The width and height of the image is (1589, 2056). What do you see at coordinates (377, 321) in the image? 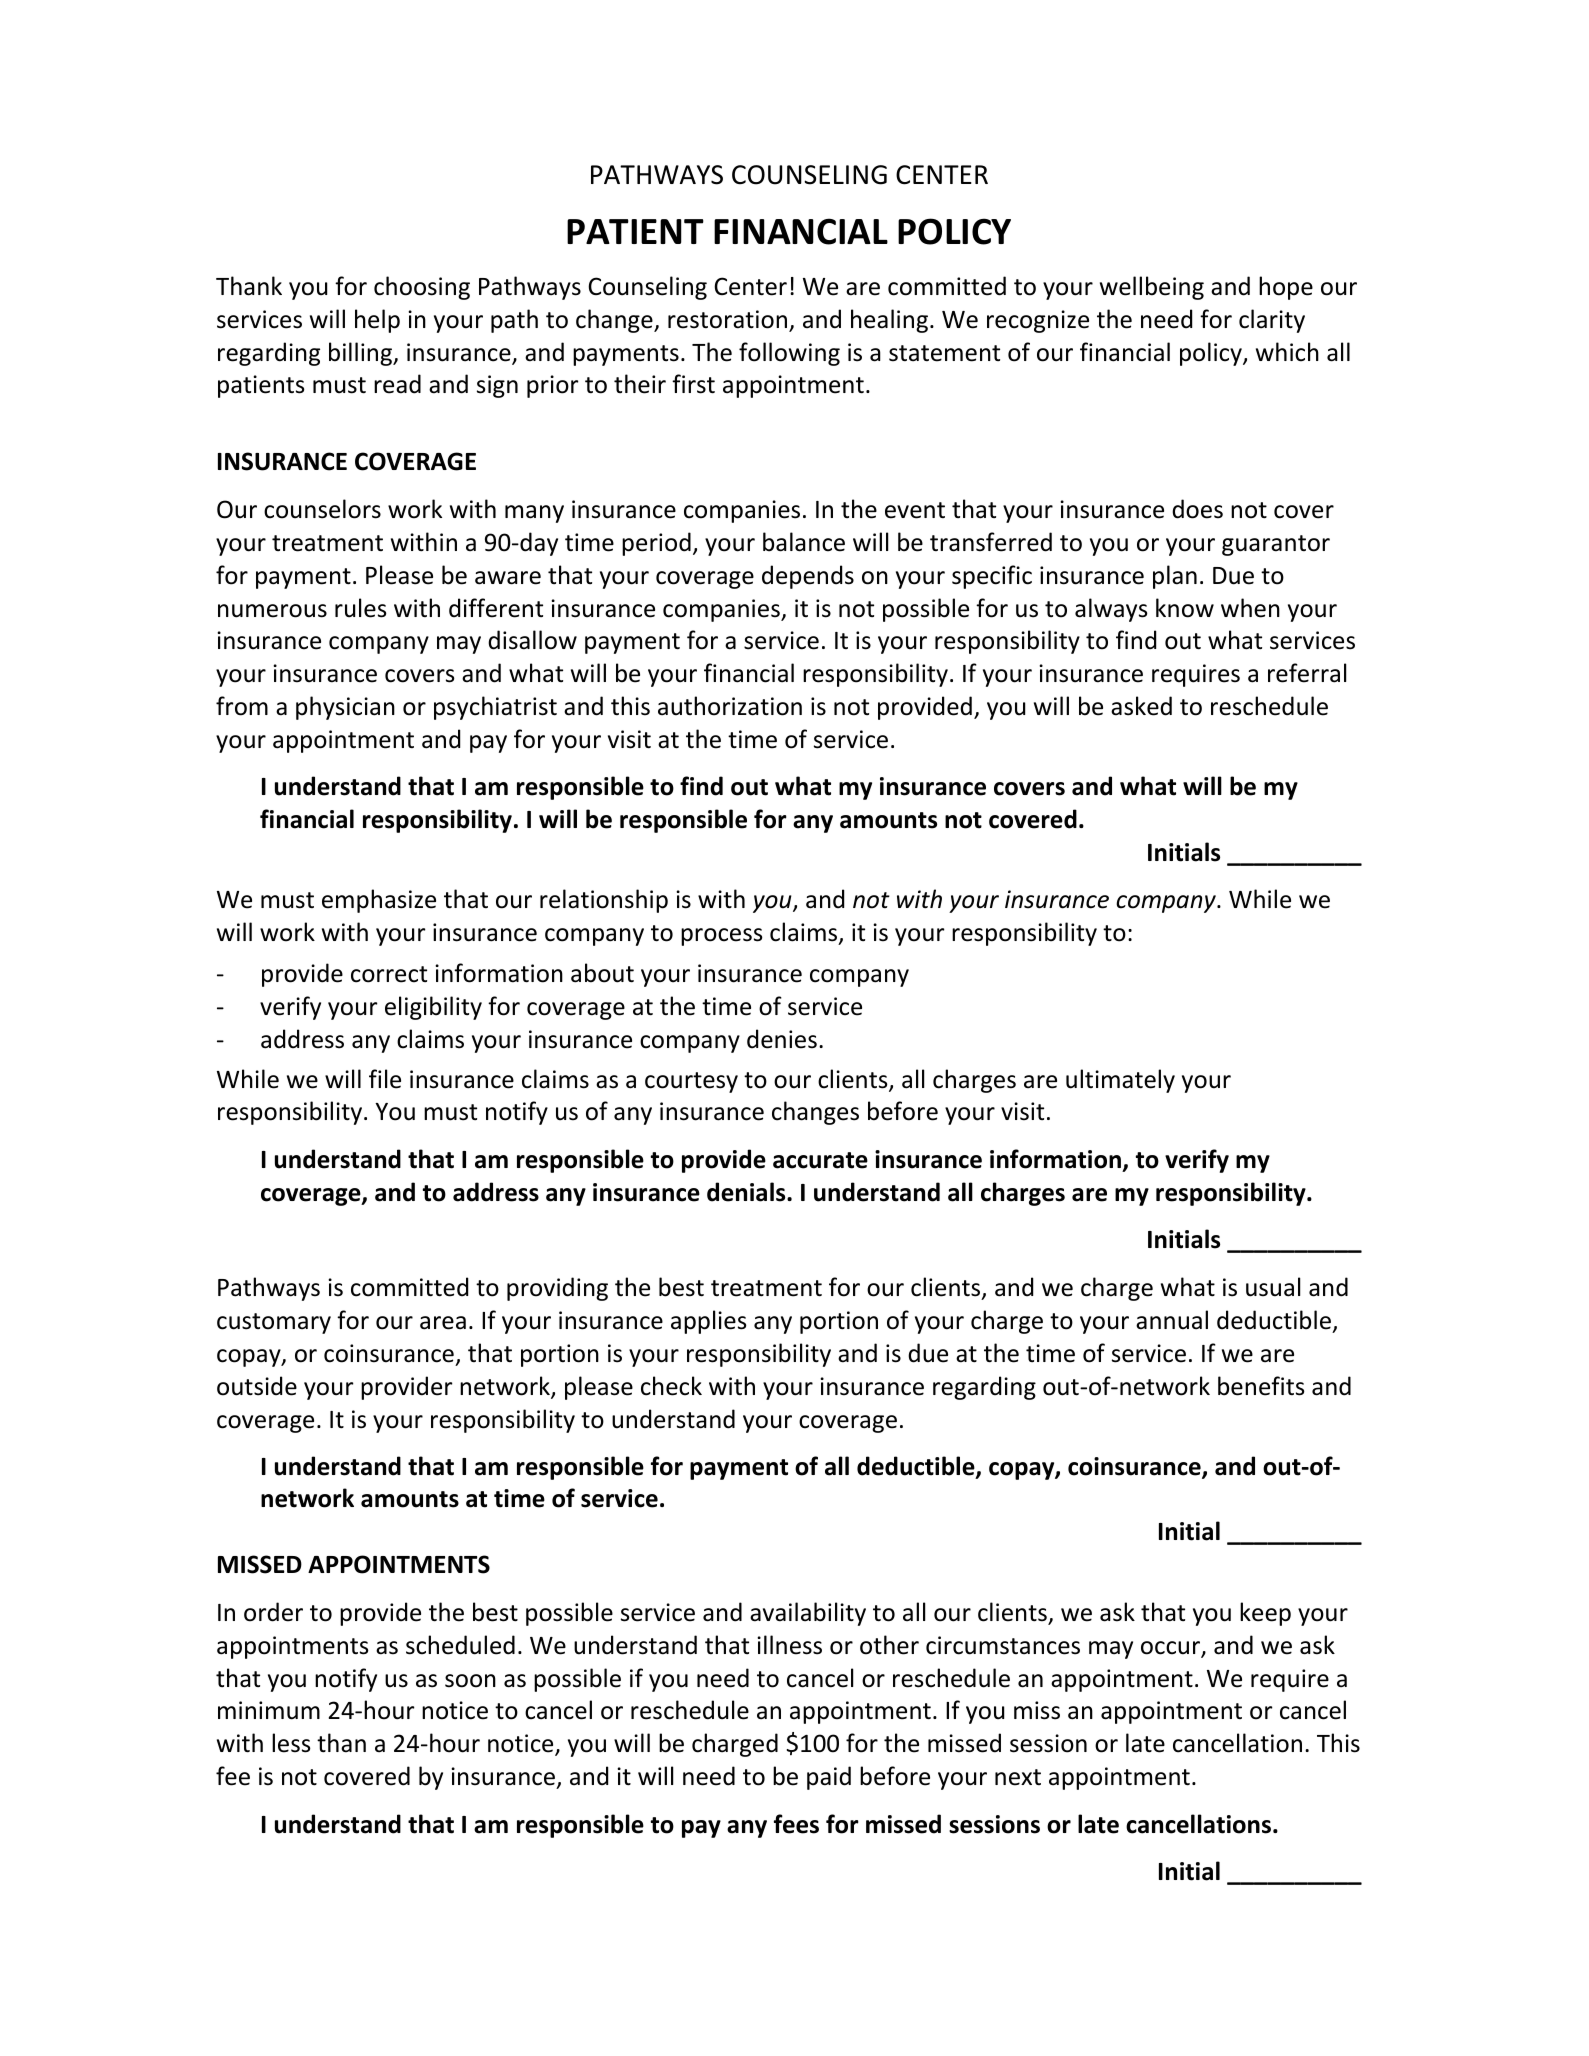
I see `help` at bounding box center [377, 321].
